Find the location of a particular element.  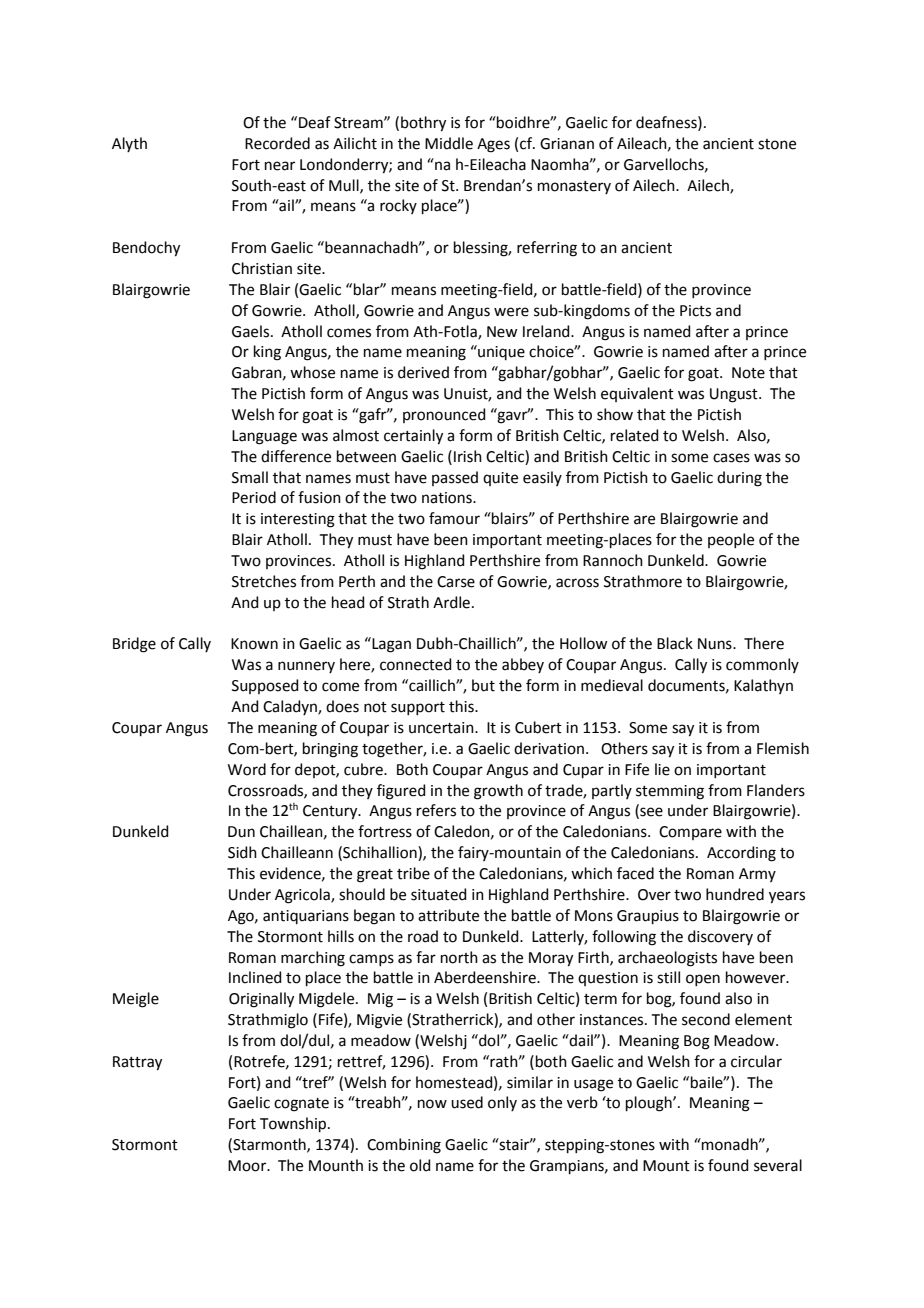

plough is located at coordinates (650, 1104).
